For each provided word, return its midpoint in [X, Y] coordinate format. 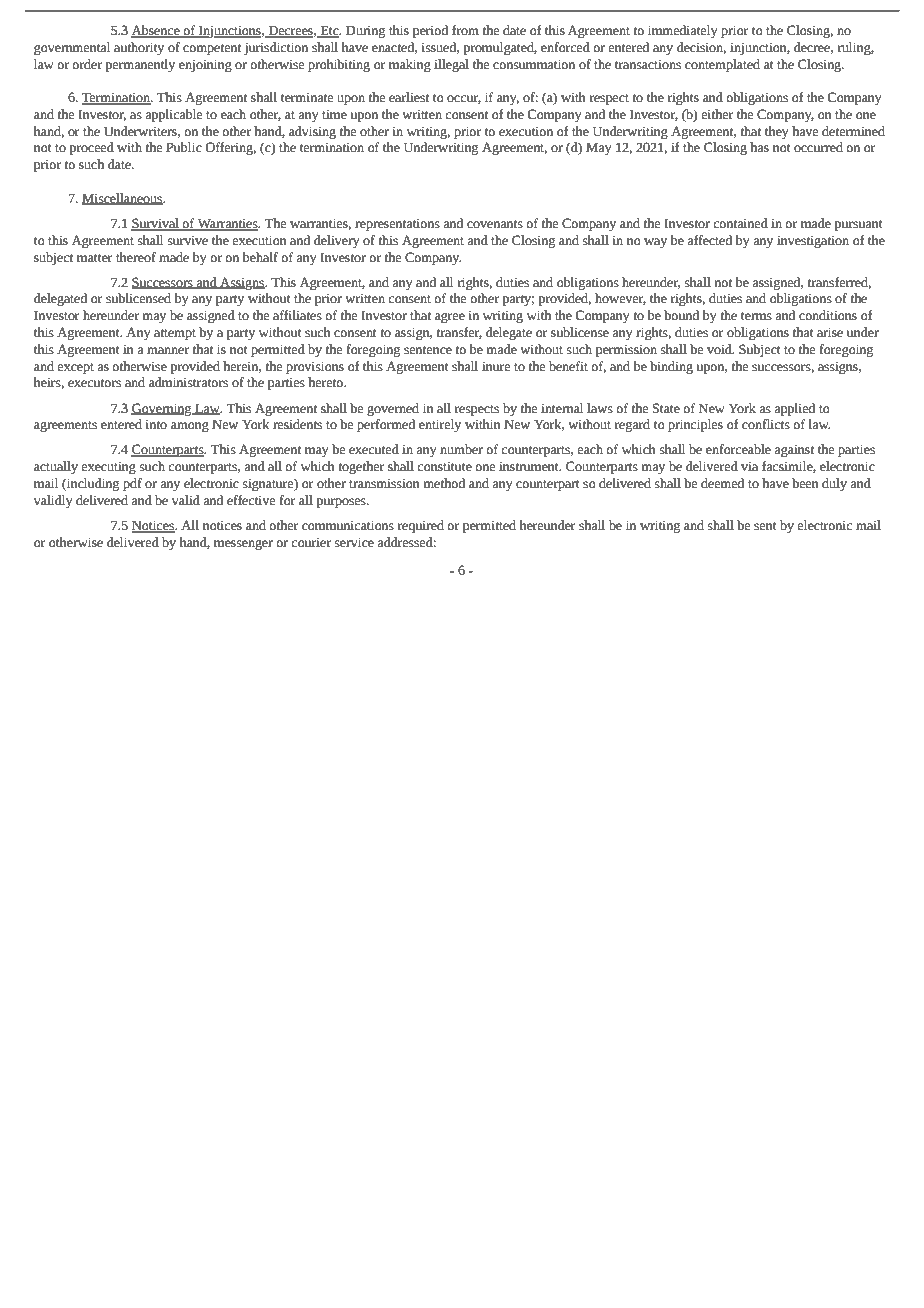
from [465, 30]
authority [139, 48]
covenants [495, 224]
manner [168, 351]
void [720, 349]
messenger [243, 545]
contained [740, 223]
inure [496, 366]
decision [701, 48]
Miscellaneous [123, 199]
